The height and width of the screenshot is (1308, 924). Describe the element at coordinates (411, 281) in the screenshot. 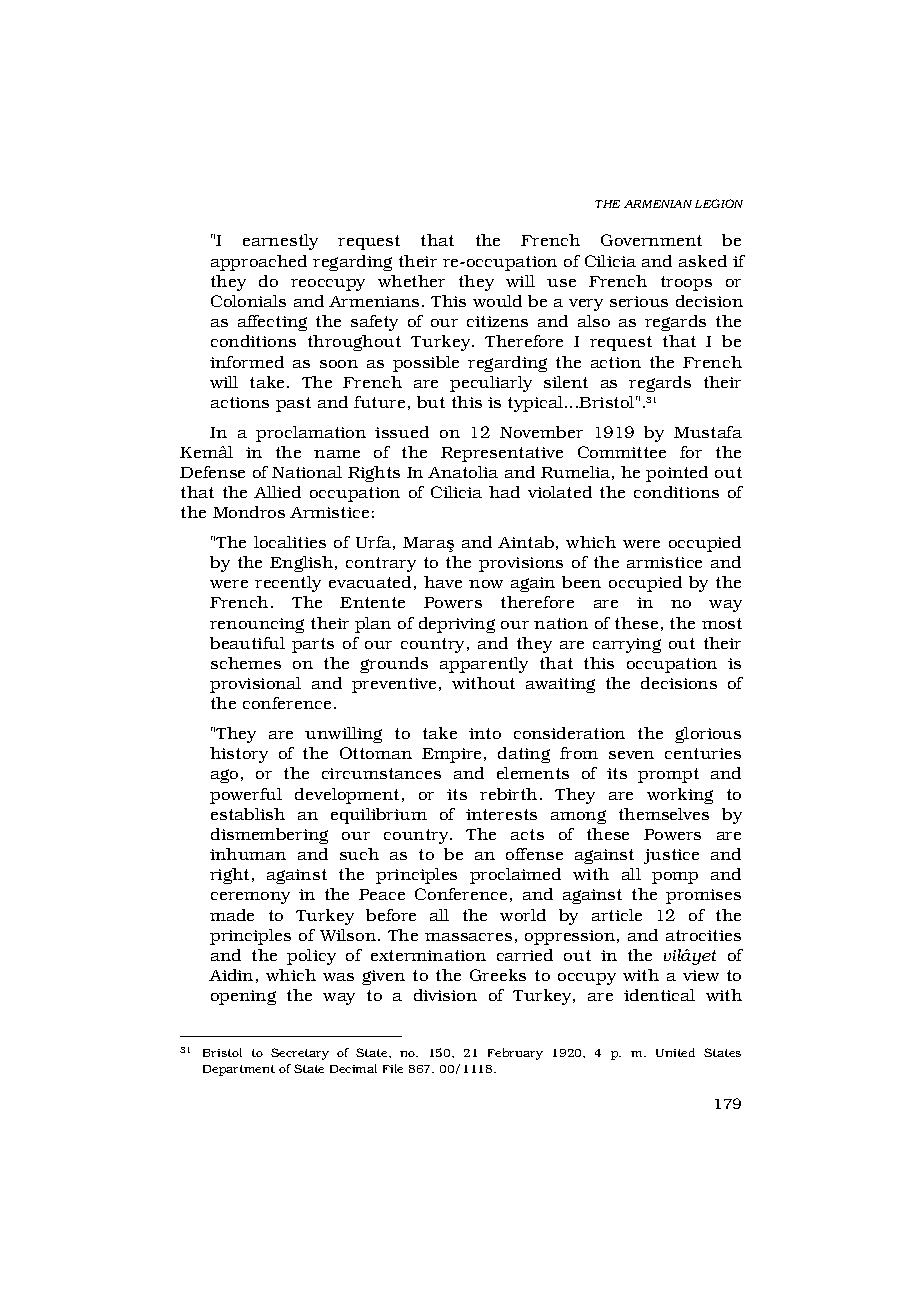

I see `whether` at that location.
